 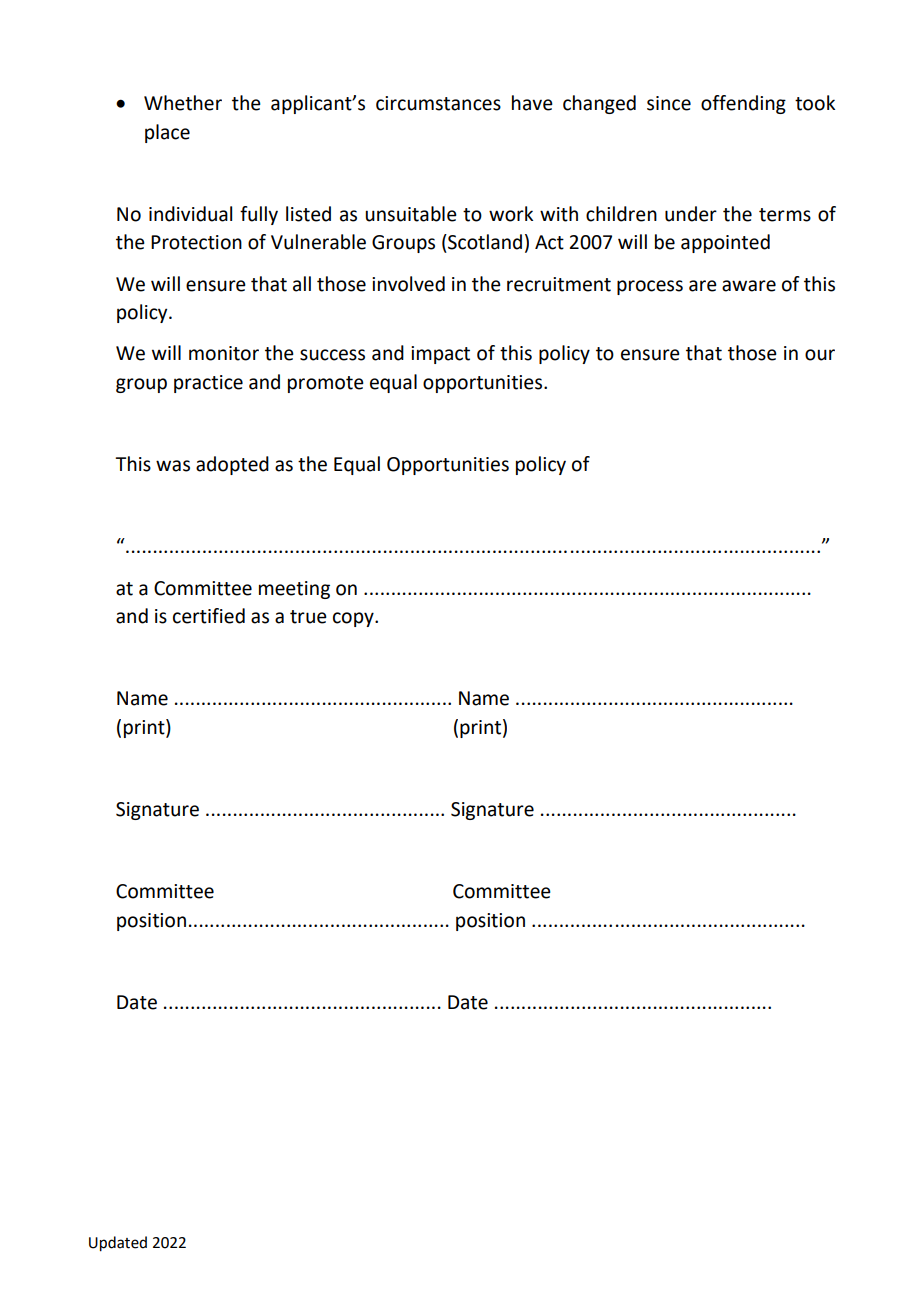 I want to click on have, so click(x=532, y=103).
